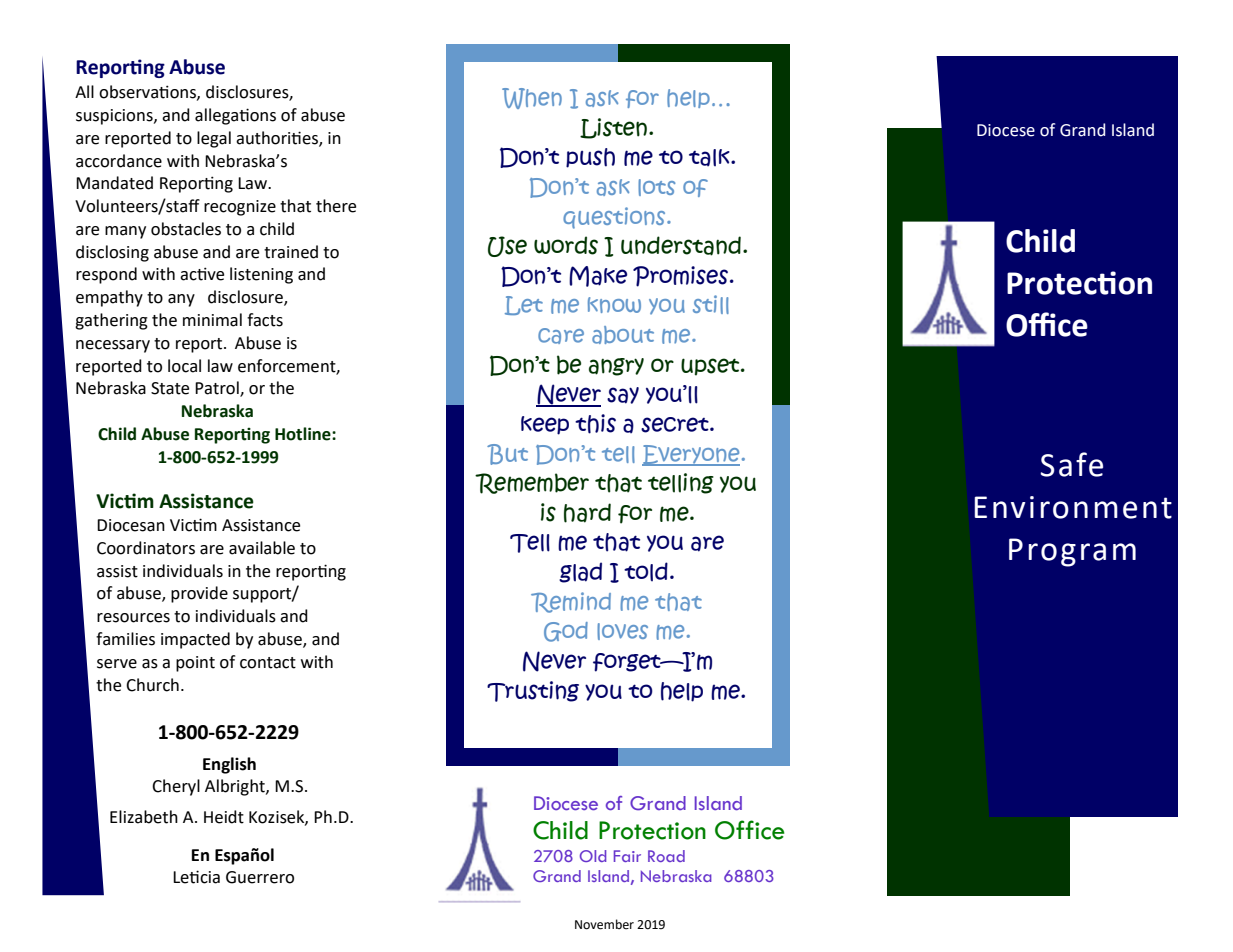  I want to click on hard, so click(587, 513).
